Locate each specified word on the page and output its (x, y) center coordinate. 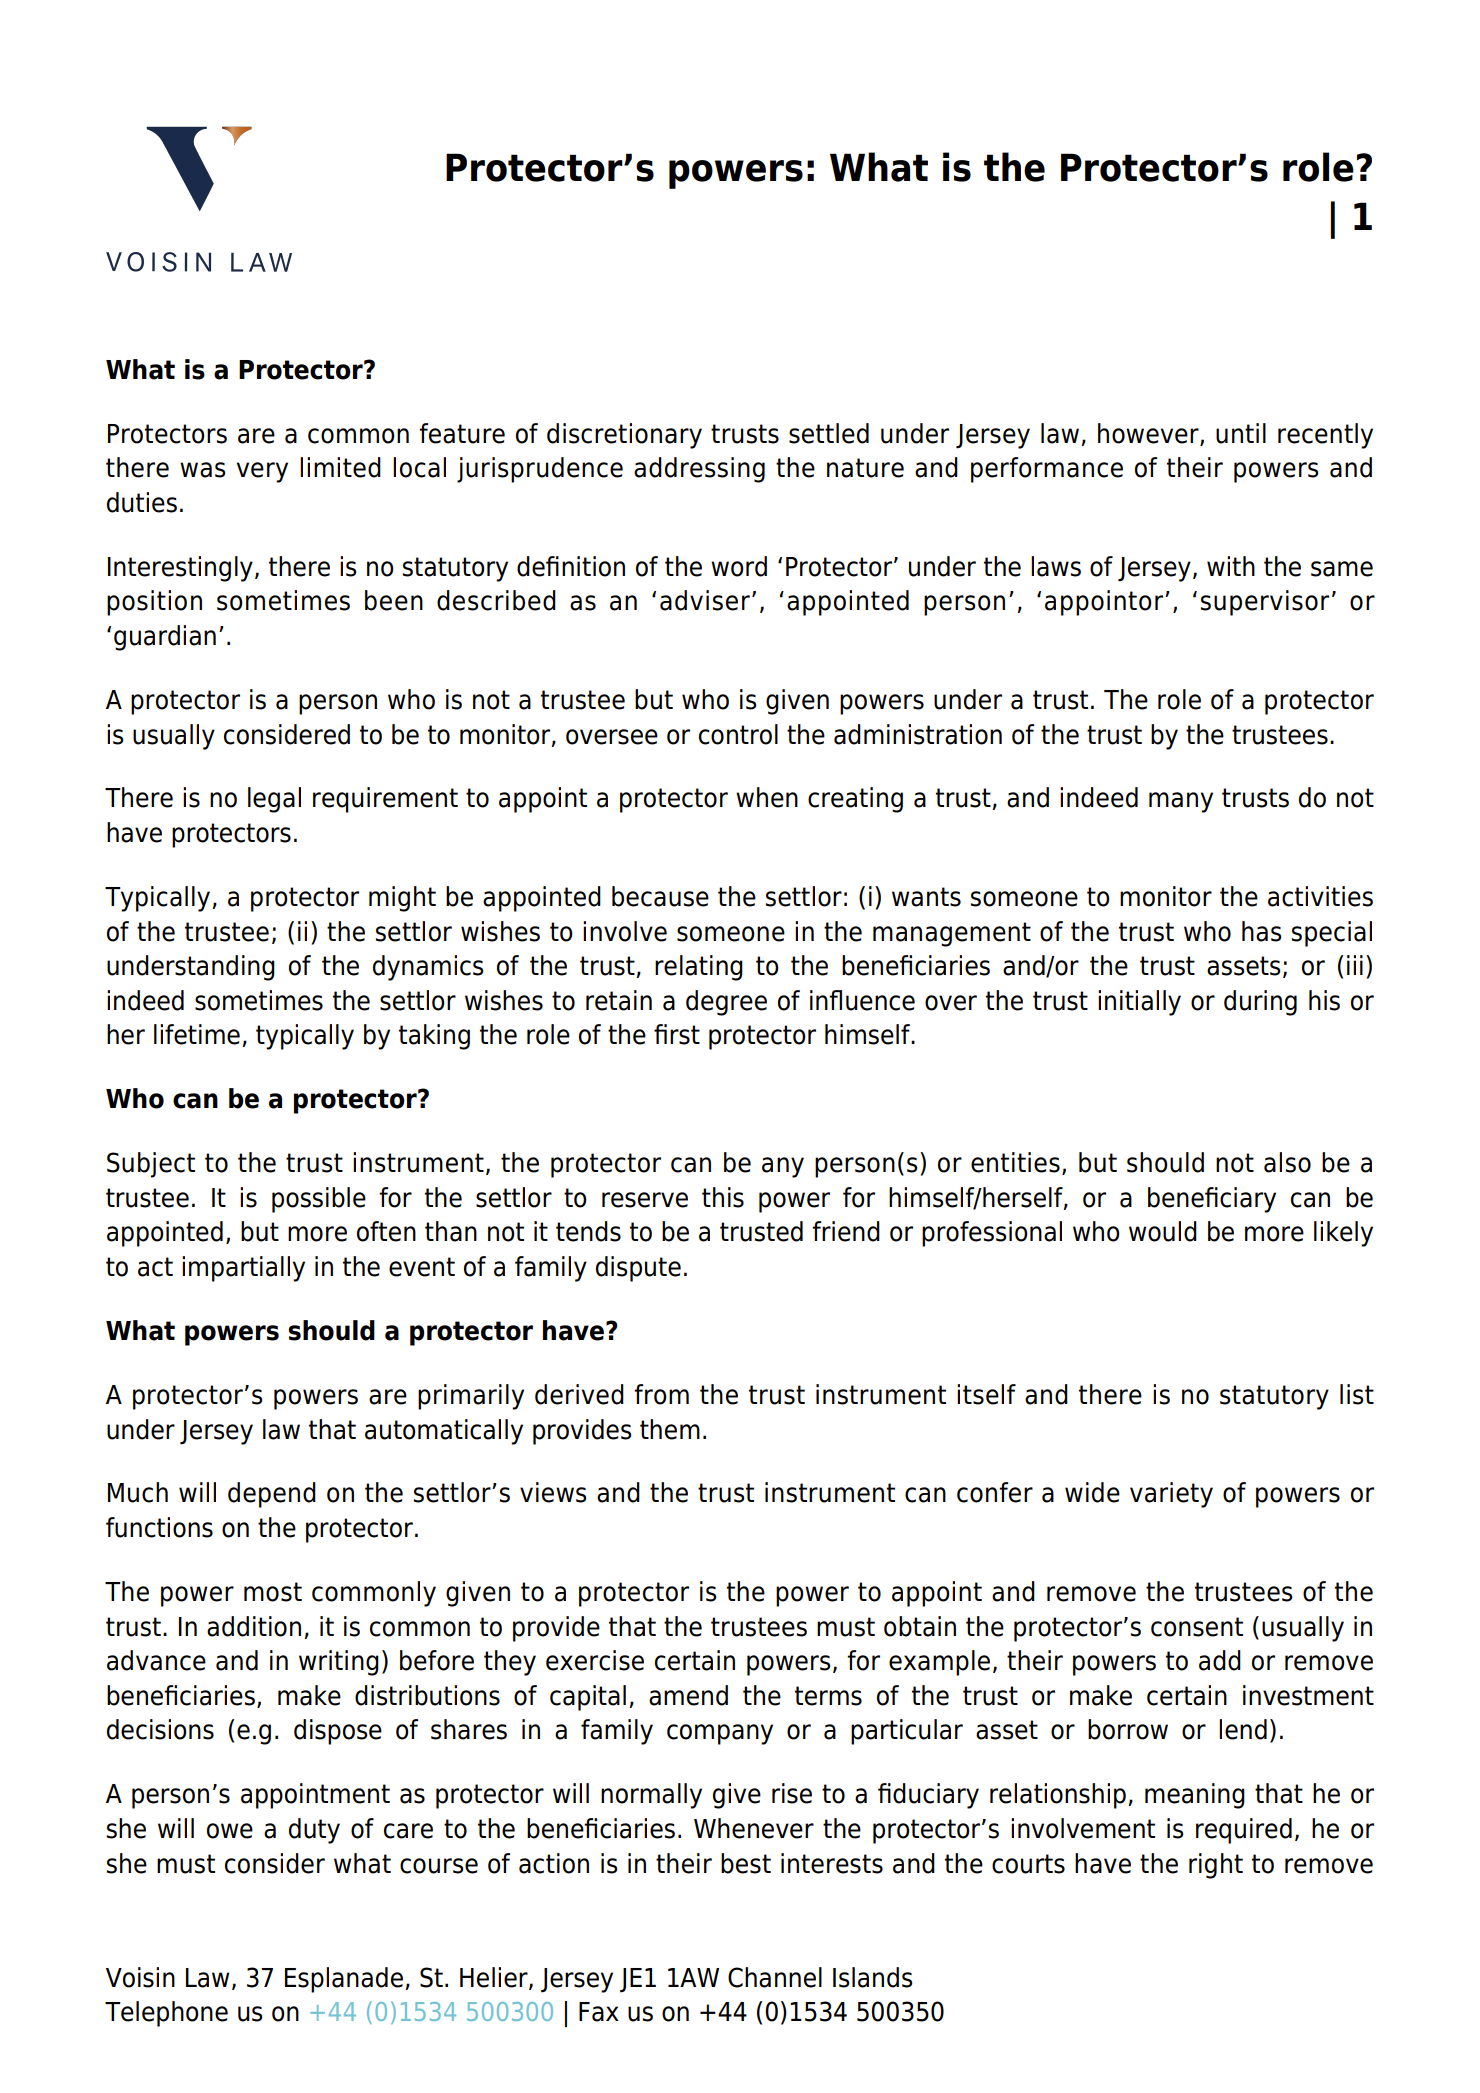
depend (272, 1495)
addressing (699, 470)
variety (1171, 1495)
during (1260, 1003)
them (670, 1429)
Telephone (166, 2014)
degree (726, 1003)
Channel (775, 1977)
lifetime (197, 1034)
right (1216, 1866)
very (262, 472)
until (1241, 433)
